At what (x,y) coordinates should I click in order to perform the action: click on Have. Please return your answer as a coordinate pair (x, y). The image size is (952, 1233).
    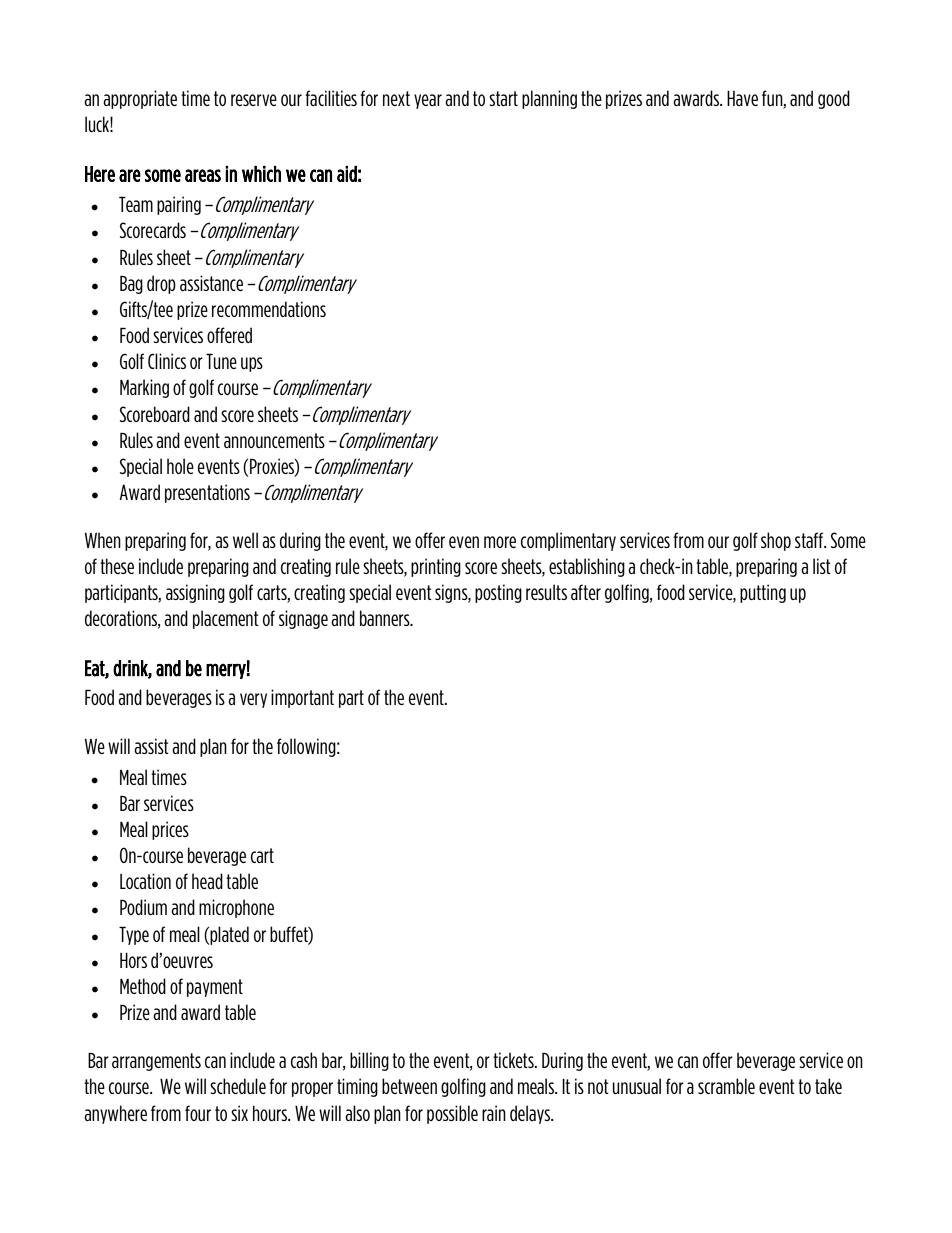
    Looking at the image, I should click on (742, 98).
